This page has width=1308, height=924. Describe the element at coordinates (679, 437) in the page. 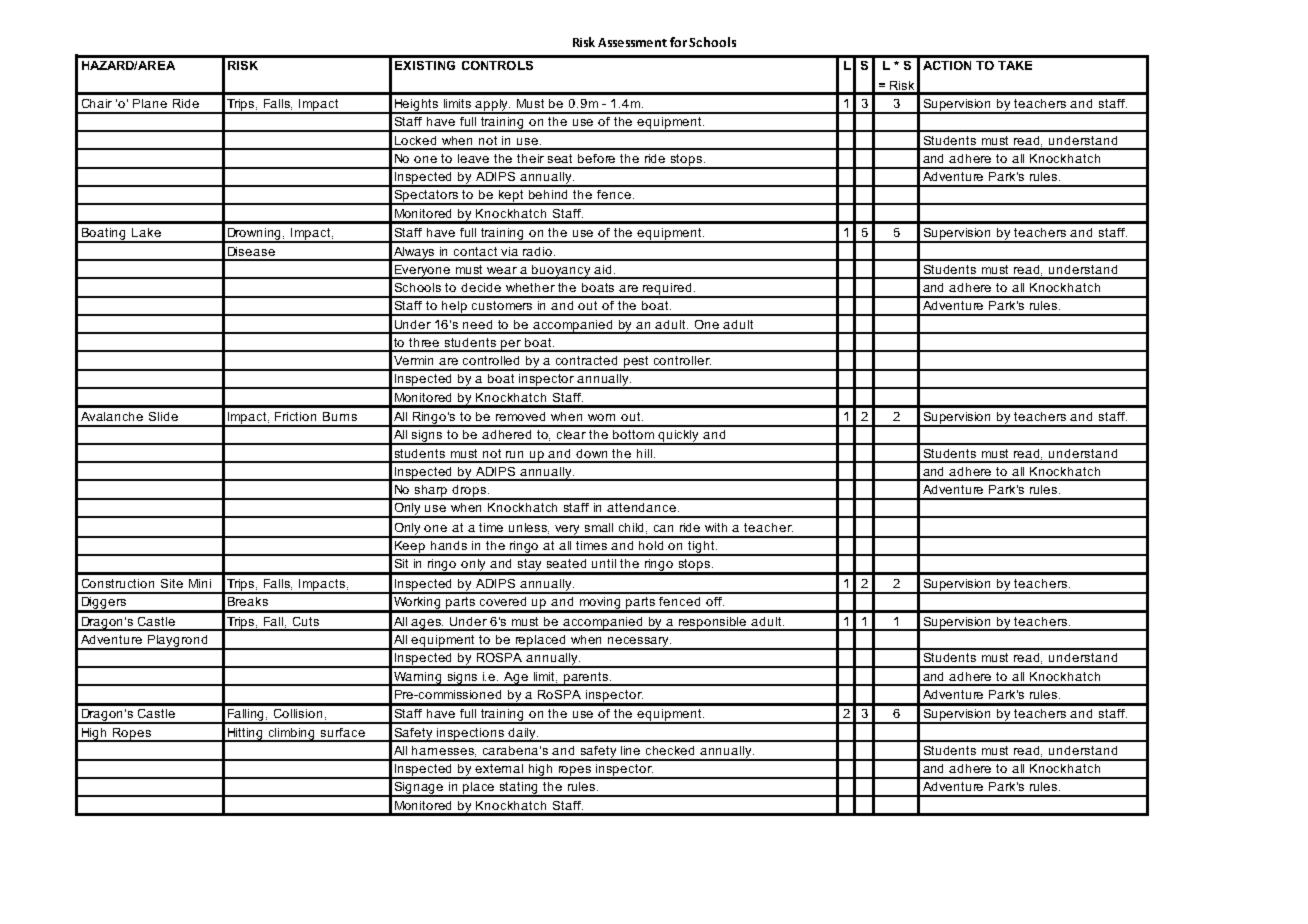

I see `quickly` at that location.
